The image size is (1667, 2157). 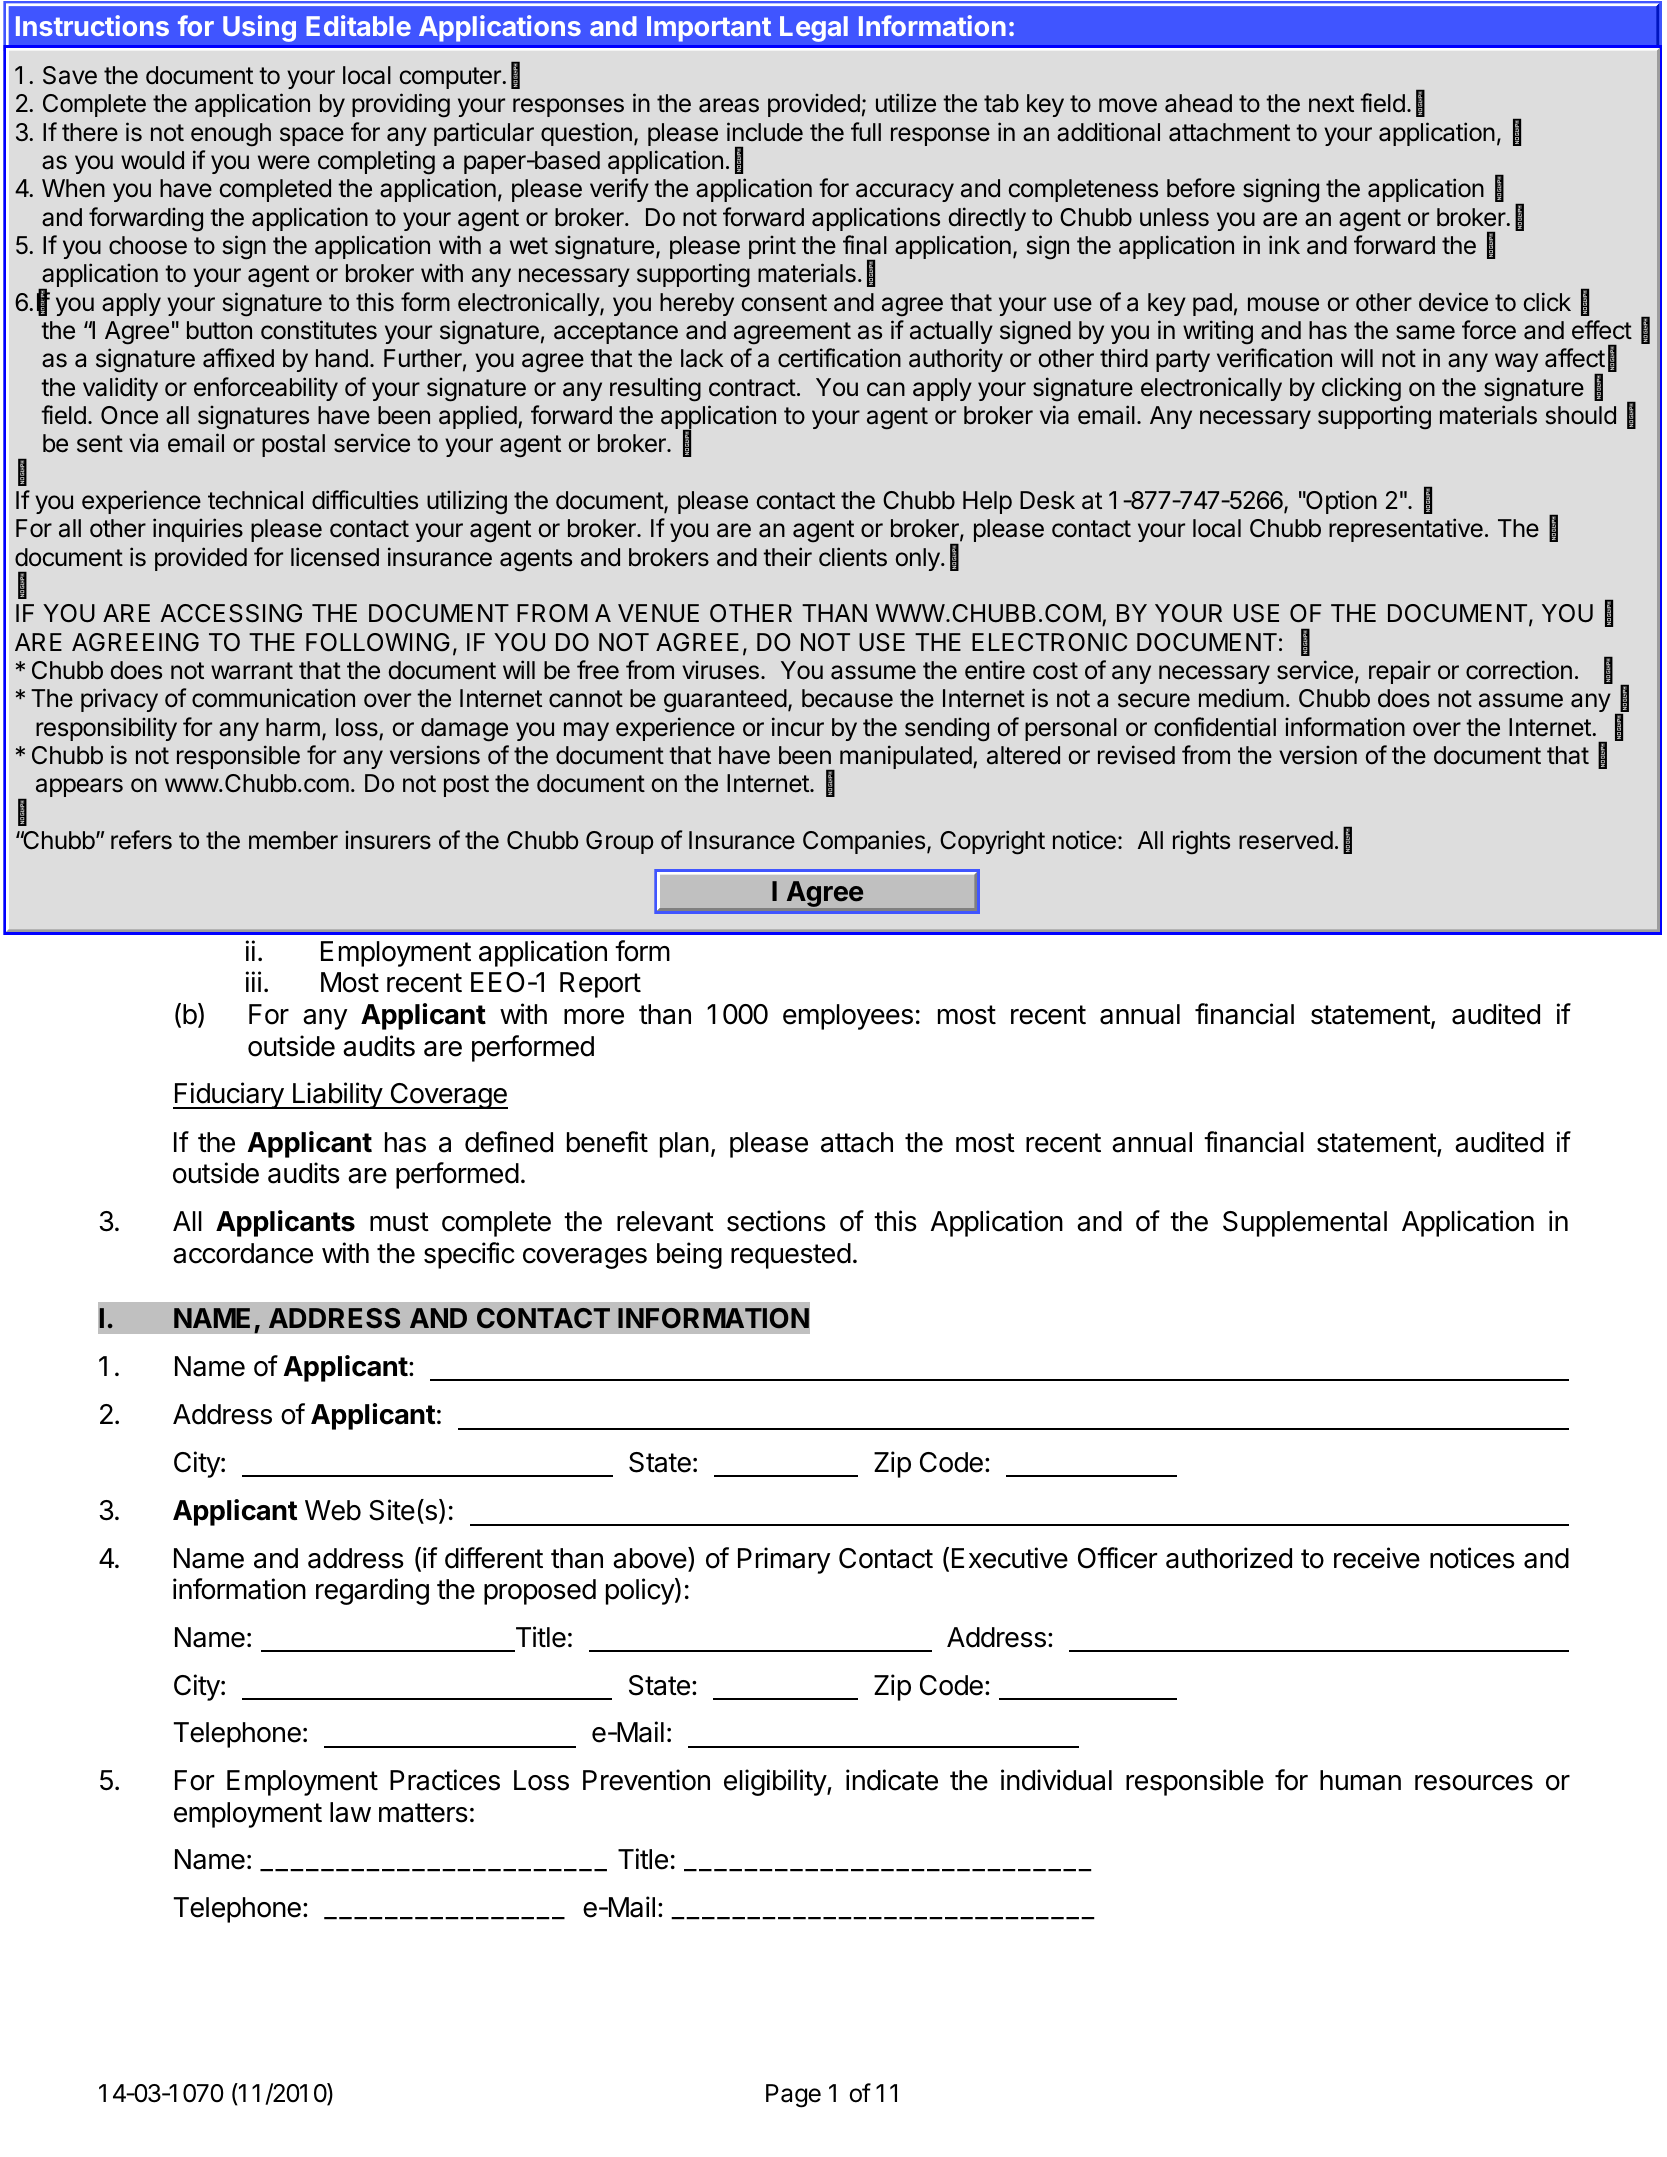 What do you see at coordinates (350, 1812) in the document?
I see `law` at bounding box center [350, 1812].
